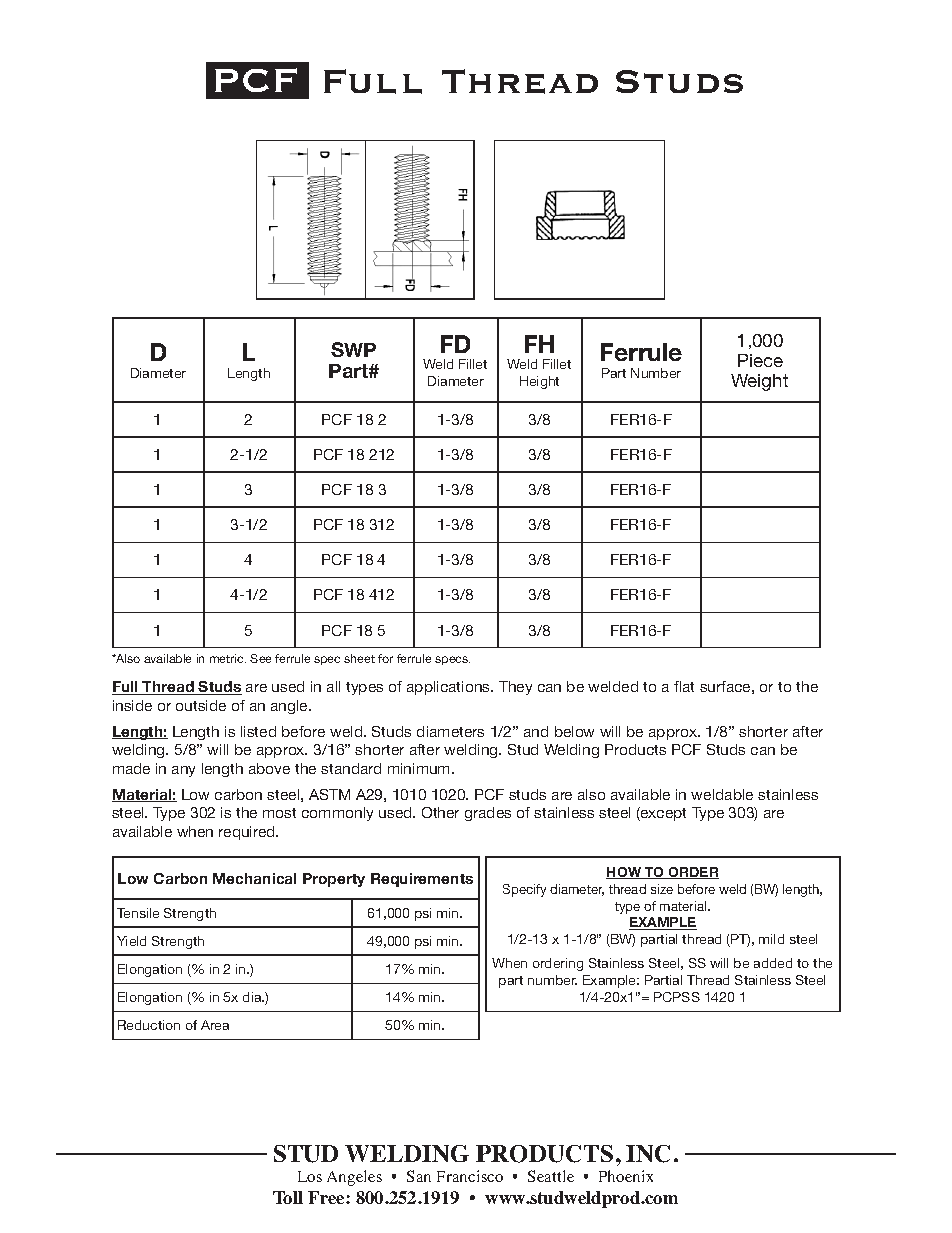 The image size is (952, 1233). I want to click on Francisco, so click(470, 1176).
